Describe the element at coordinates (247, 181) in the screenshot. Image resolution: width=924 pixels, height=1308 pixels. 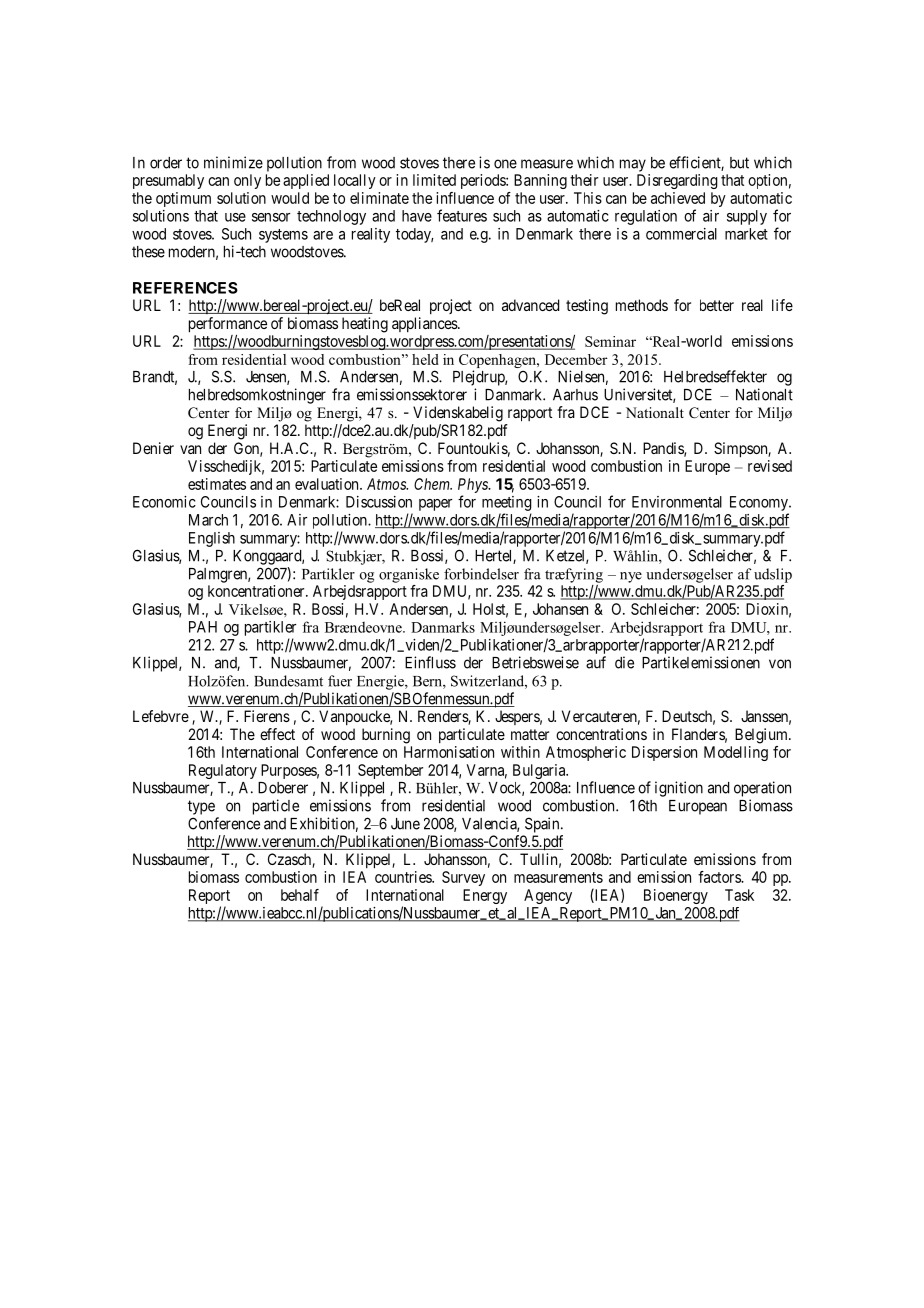
I see `only` at that location.
